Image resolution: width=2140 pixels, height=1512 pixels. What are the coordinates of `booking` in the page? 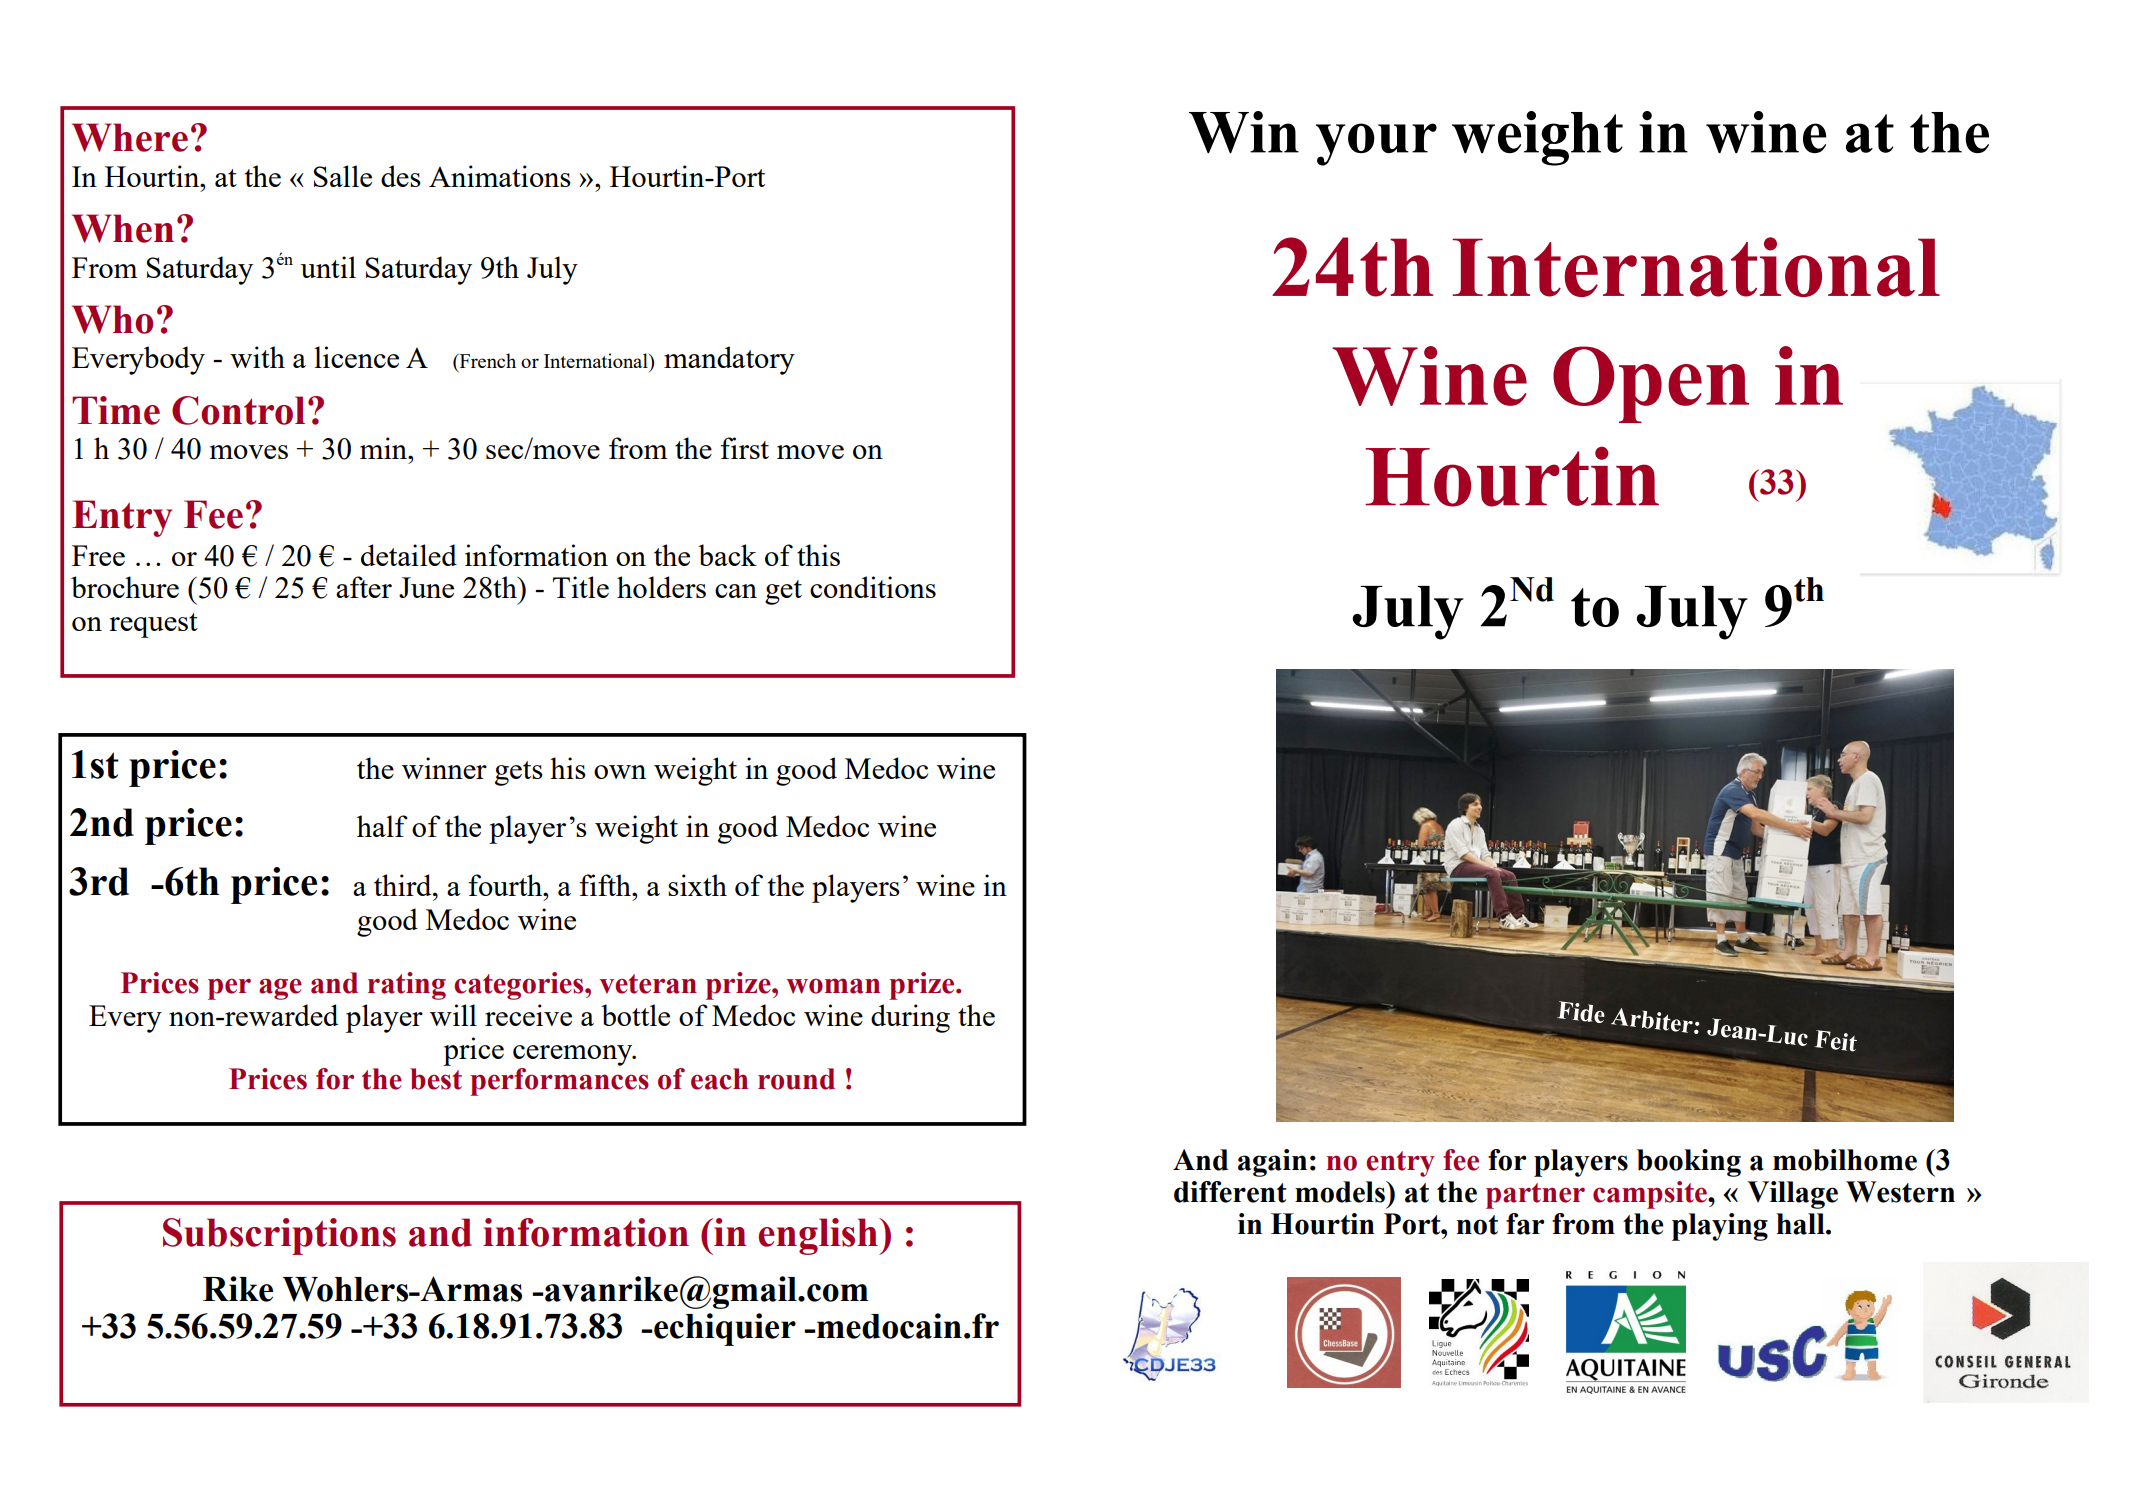 It's located at (1689, 1163).
